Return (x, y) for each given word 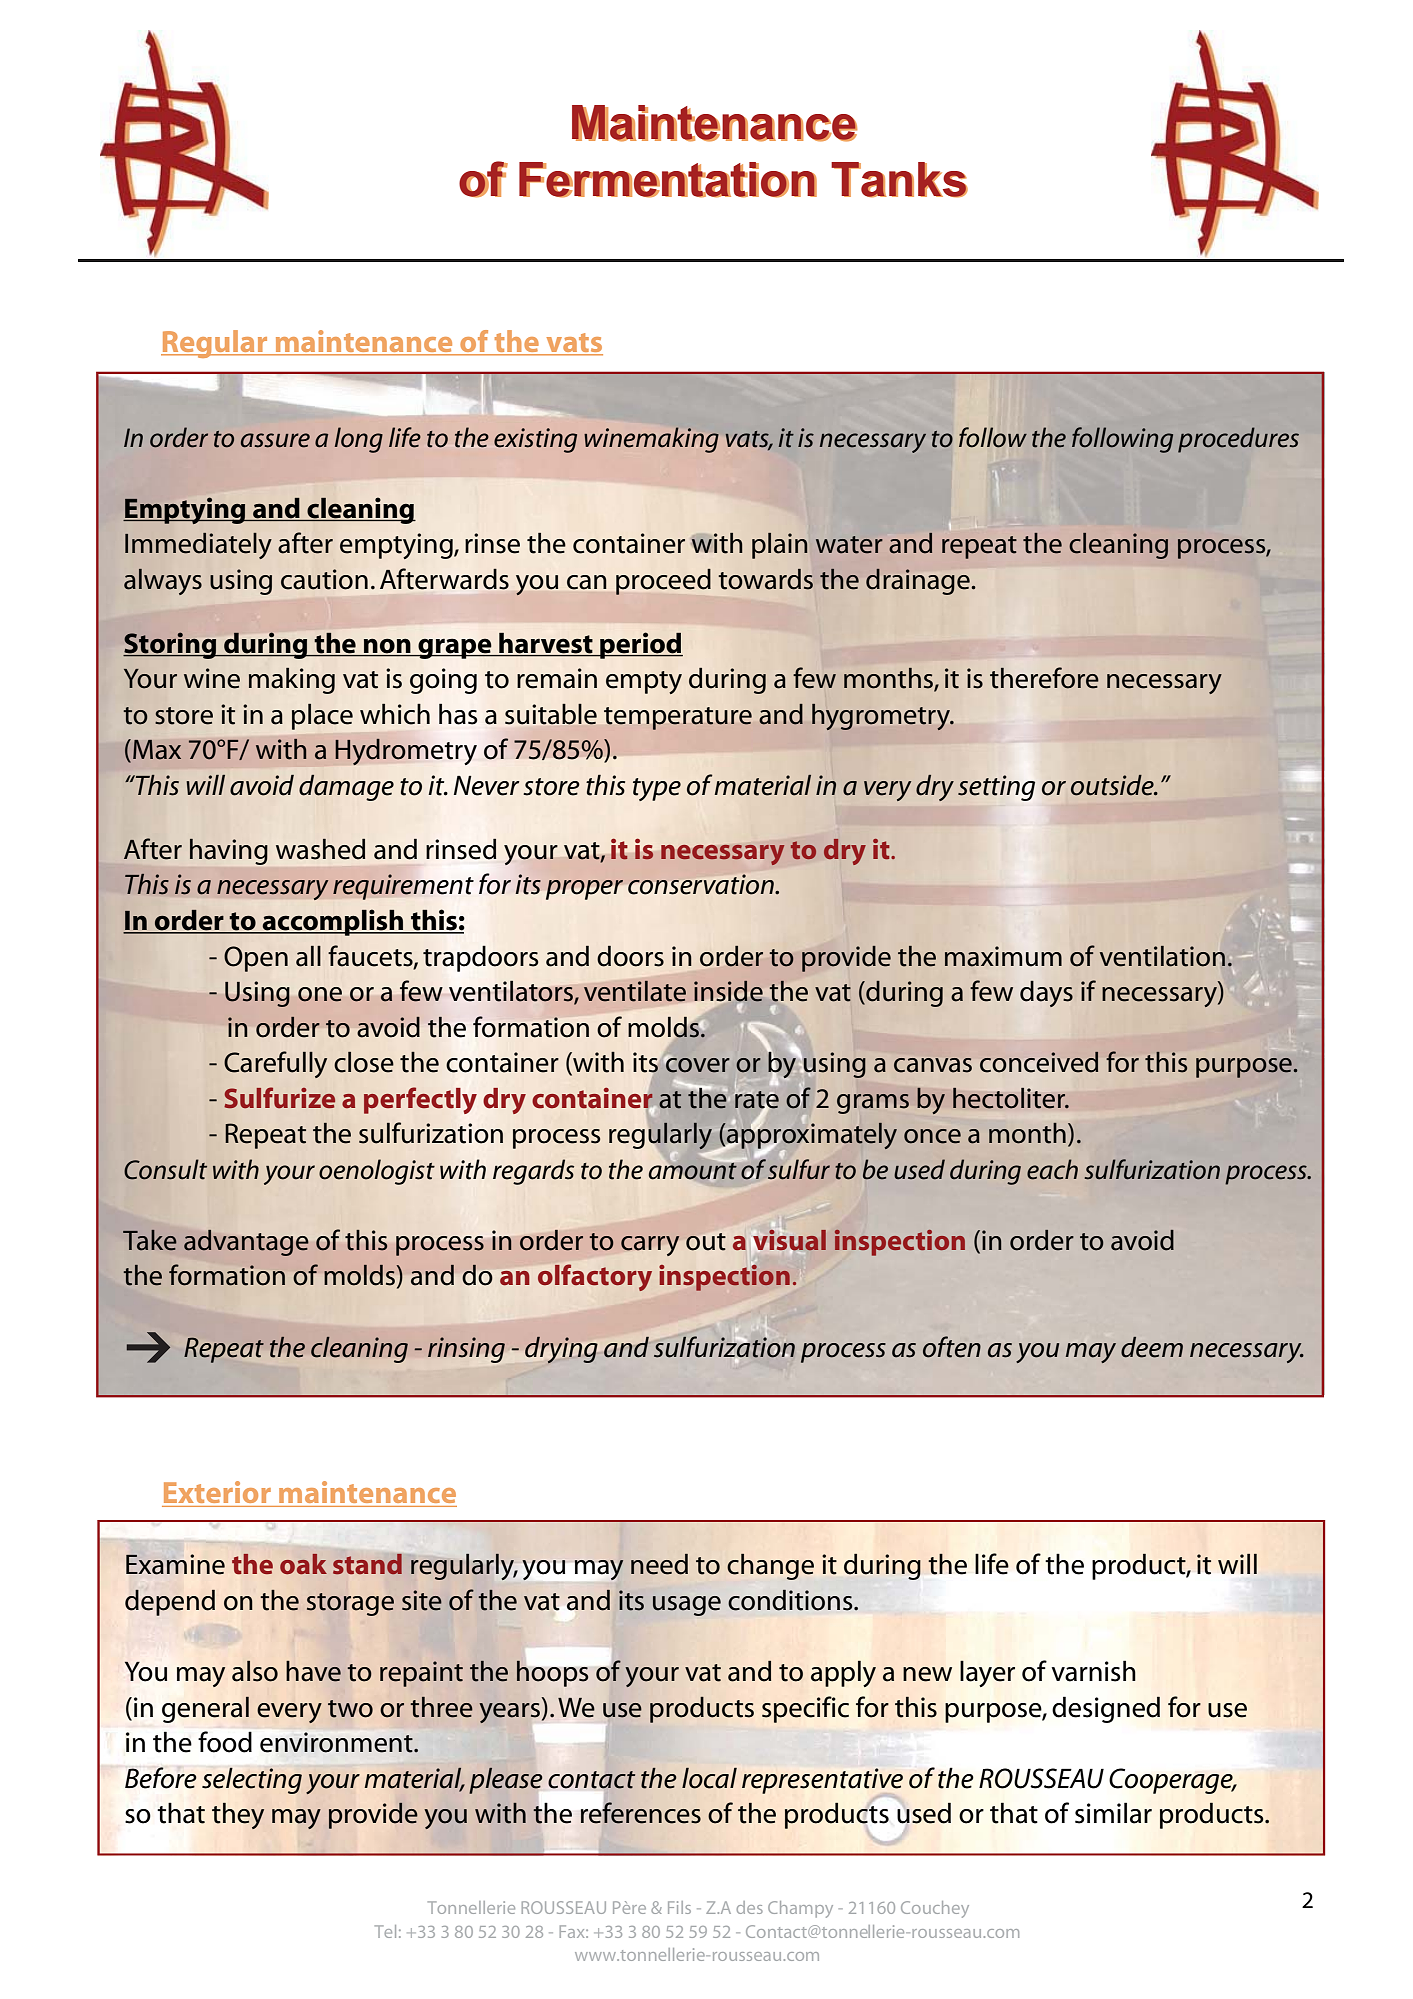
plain (780, 546)
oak (303, 1564)
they (238, 1816)
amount (693, 1171)
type (657, 789)
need (659, 1564)
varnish (1094, 1671)
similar (1113, 1813)
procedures (1238, 440)
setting (996, 788)
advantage (246, 1243)
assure (275, 440)
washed (320, 849)
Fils (679, 1907)
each (1052, 1169)
